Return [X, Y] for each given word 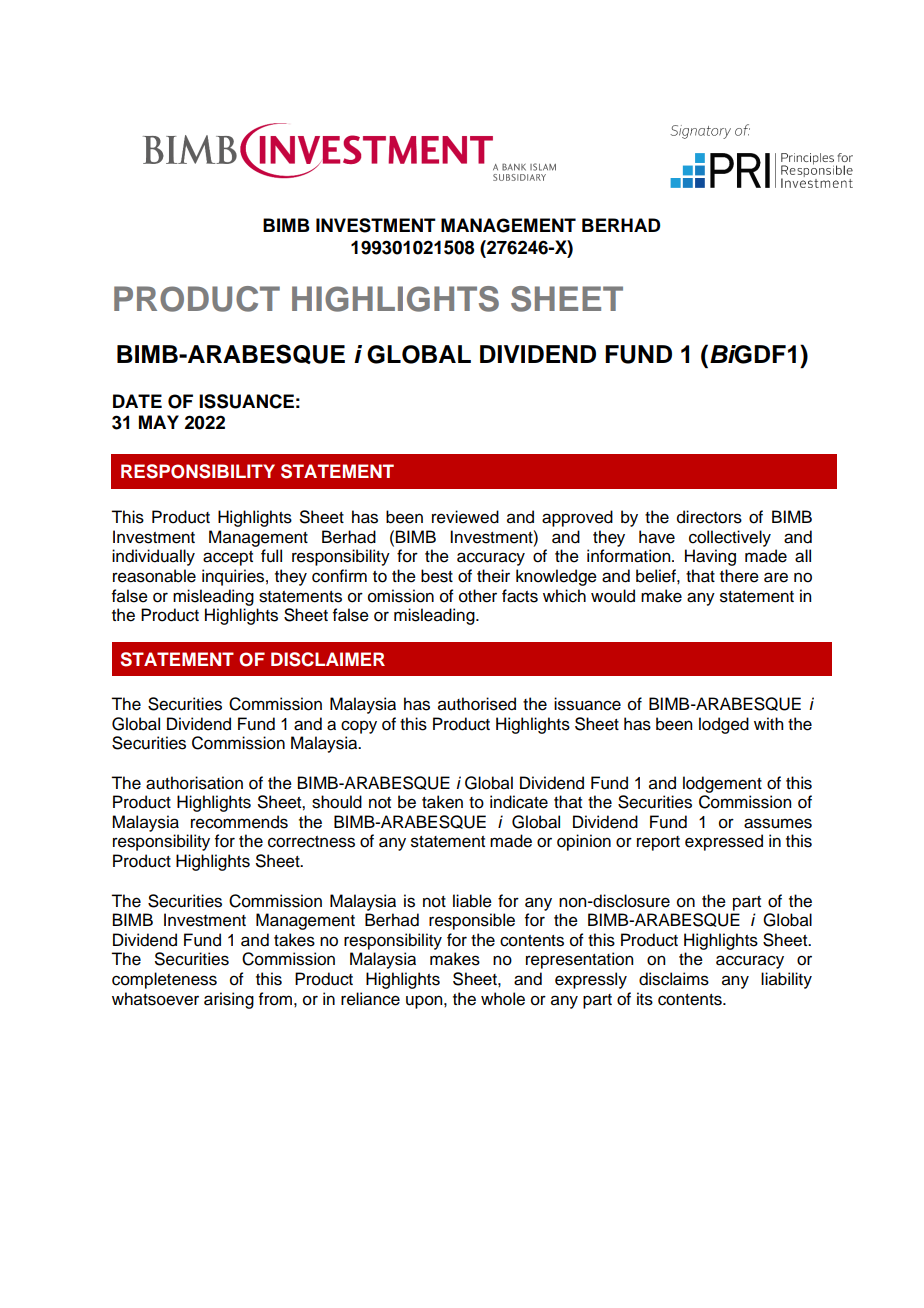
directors [709, 517]
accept [228, 558]
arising [229, 1000]
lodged [724, 725]
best [437, 576]
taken [442, 802]
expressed [724, 842]
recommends [239, 822]
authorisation [194, 783]
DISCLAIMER [328, 659]
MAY [159, 422]
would [613, 596]
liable [472, 901]
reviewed [465, 517]
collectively [730, 538]
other [478, 596]
